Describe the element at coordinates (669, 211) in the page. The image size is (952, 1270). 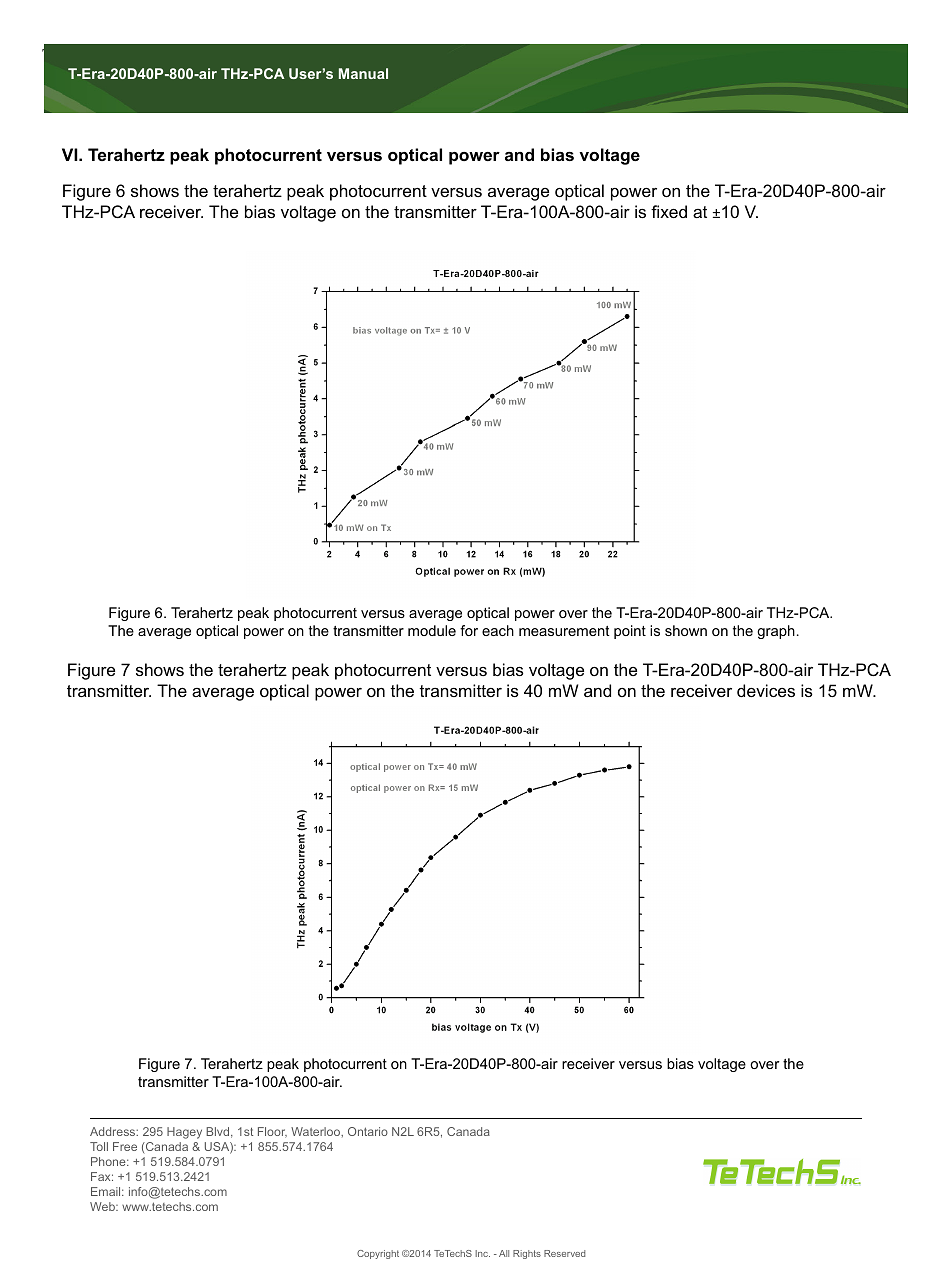
I see `fixed` at that location.
